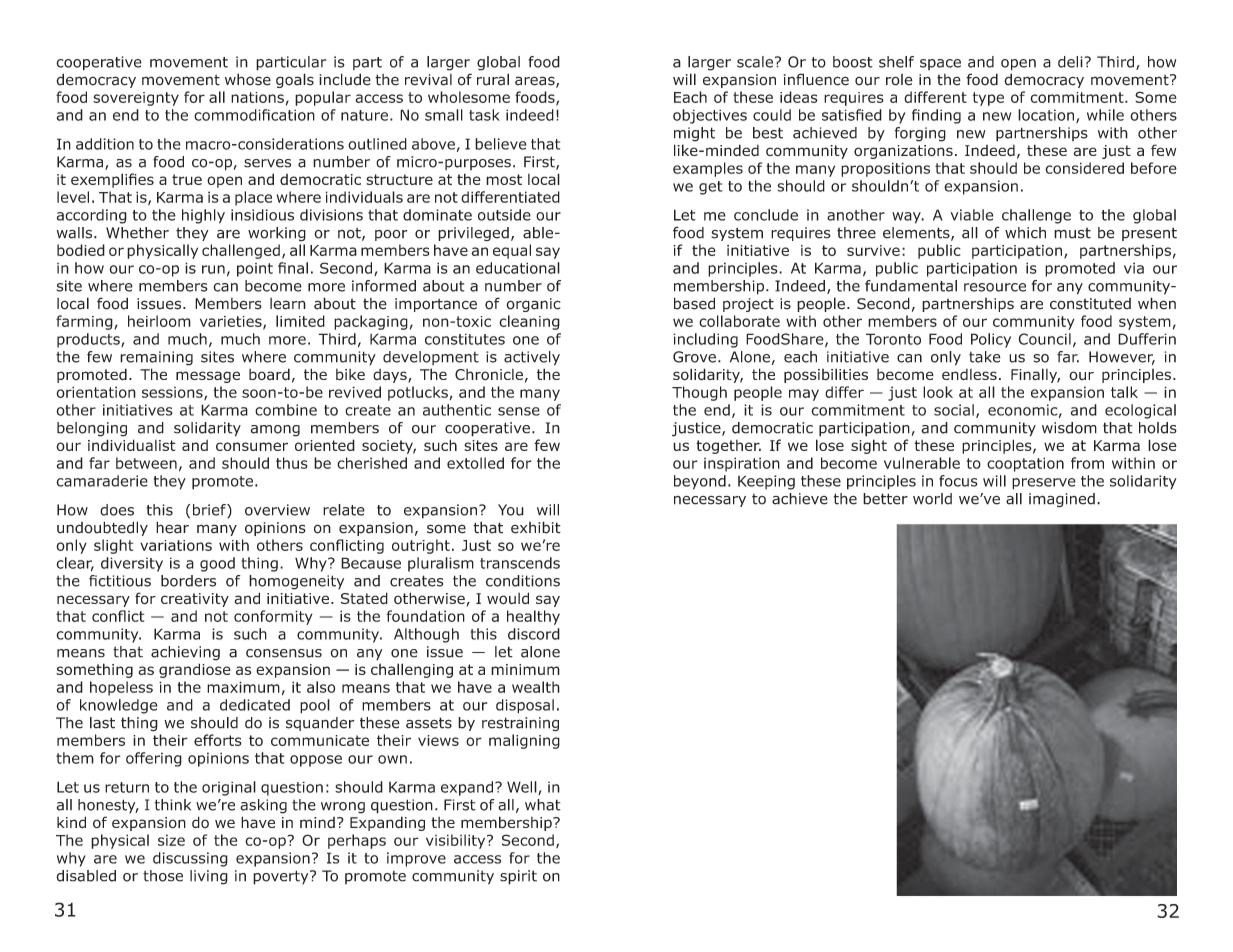 The image size is (1233, 952). I want to click on spirit, so click(518, 877).
